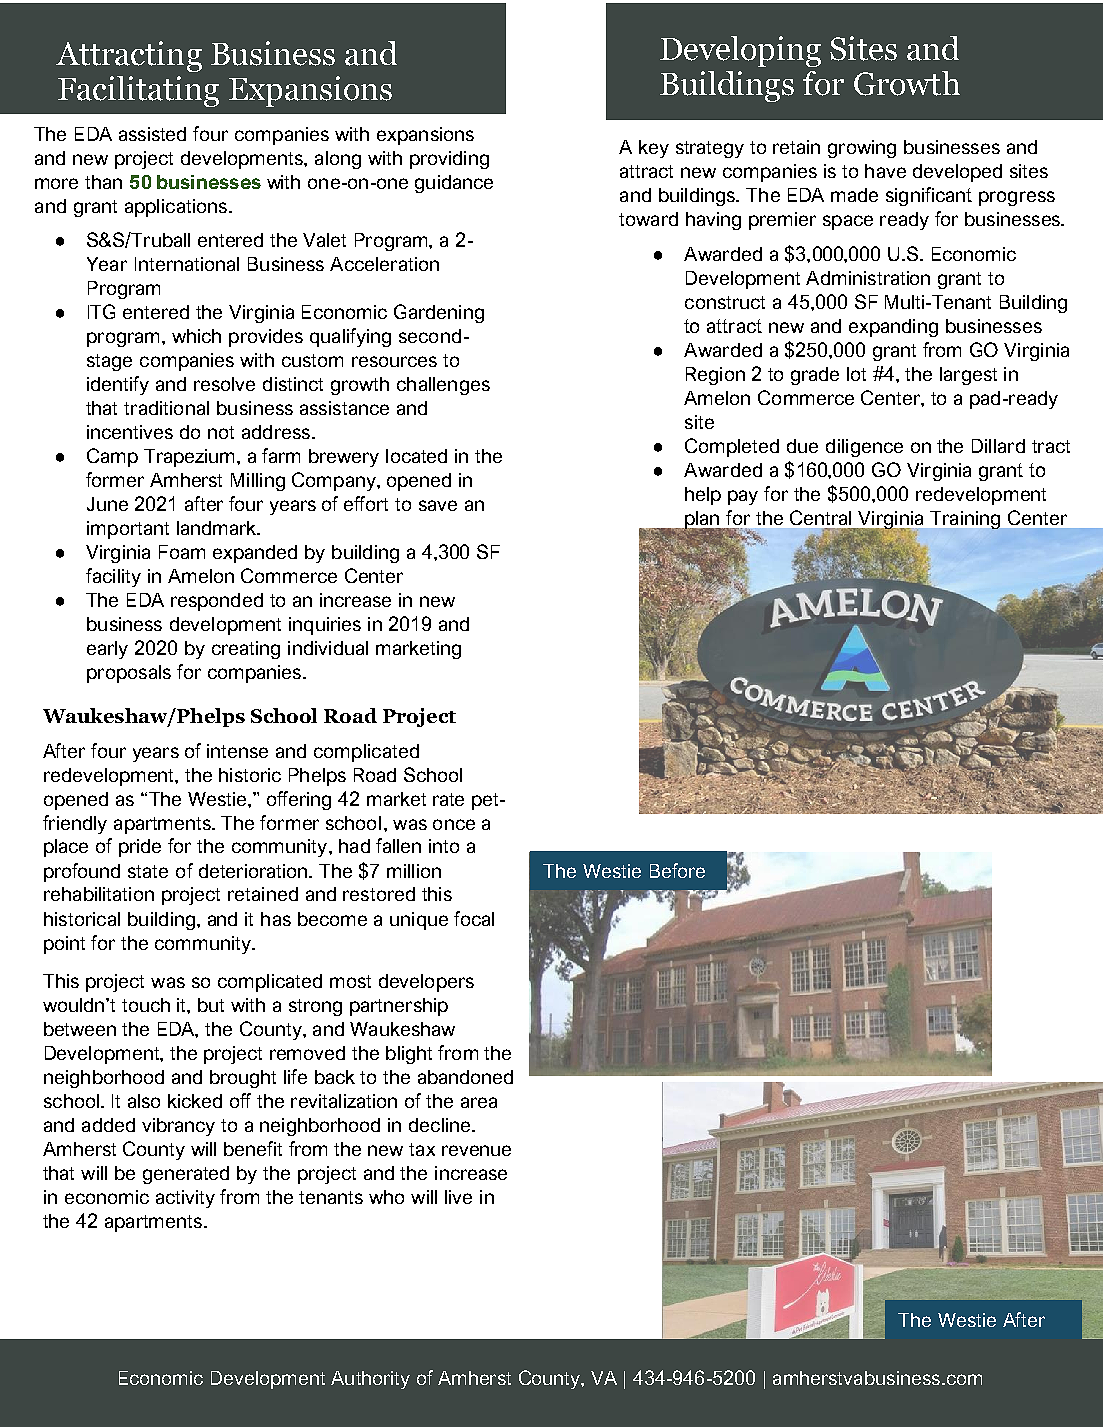 The height and width of the screenshot is (1427, 1103). What do you see at coordinates (479, 1102) in the screenshot?
I see `area` at bounding box center [479, 1102].
